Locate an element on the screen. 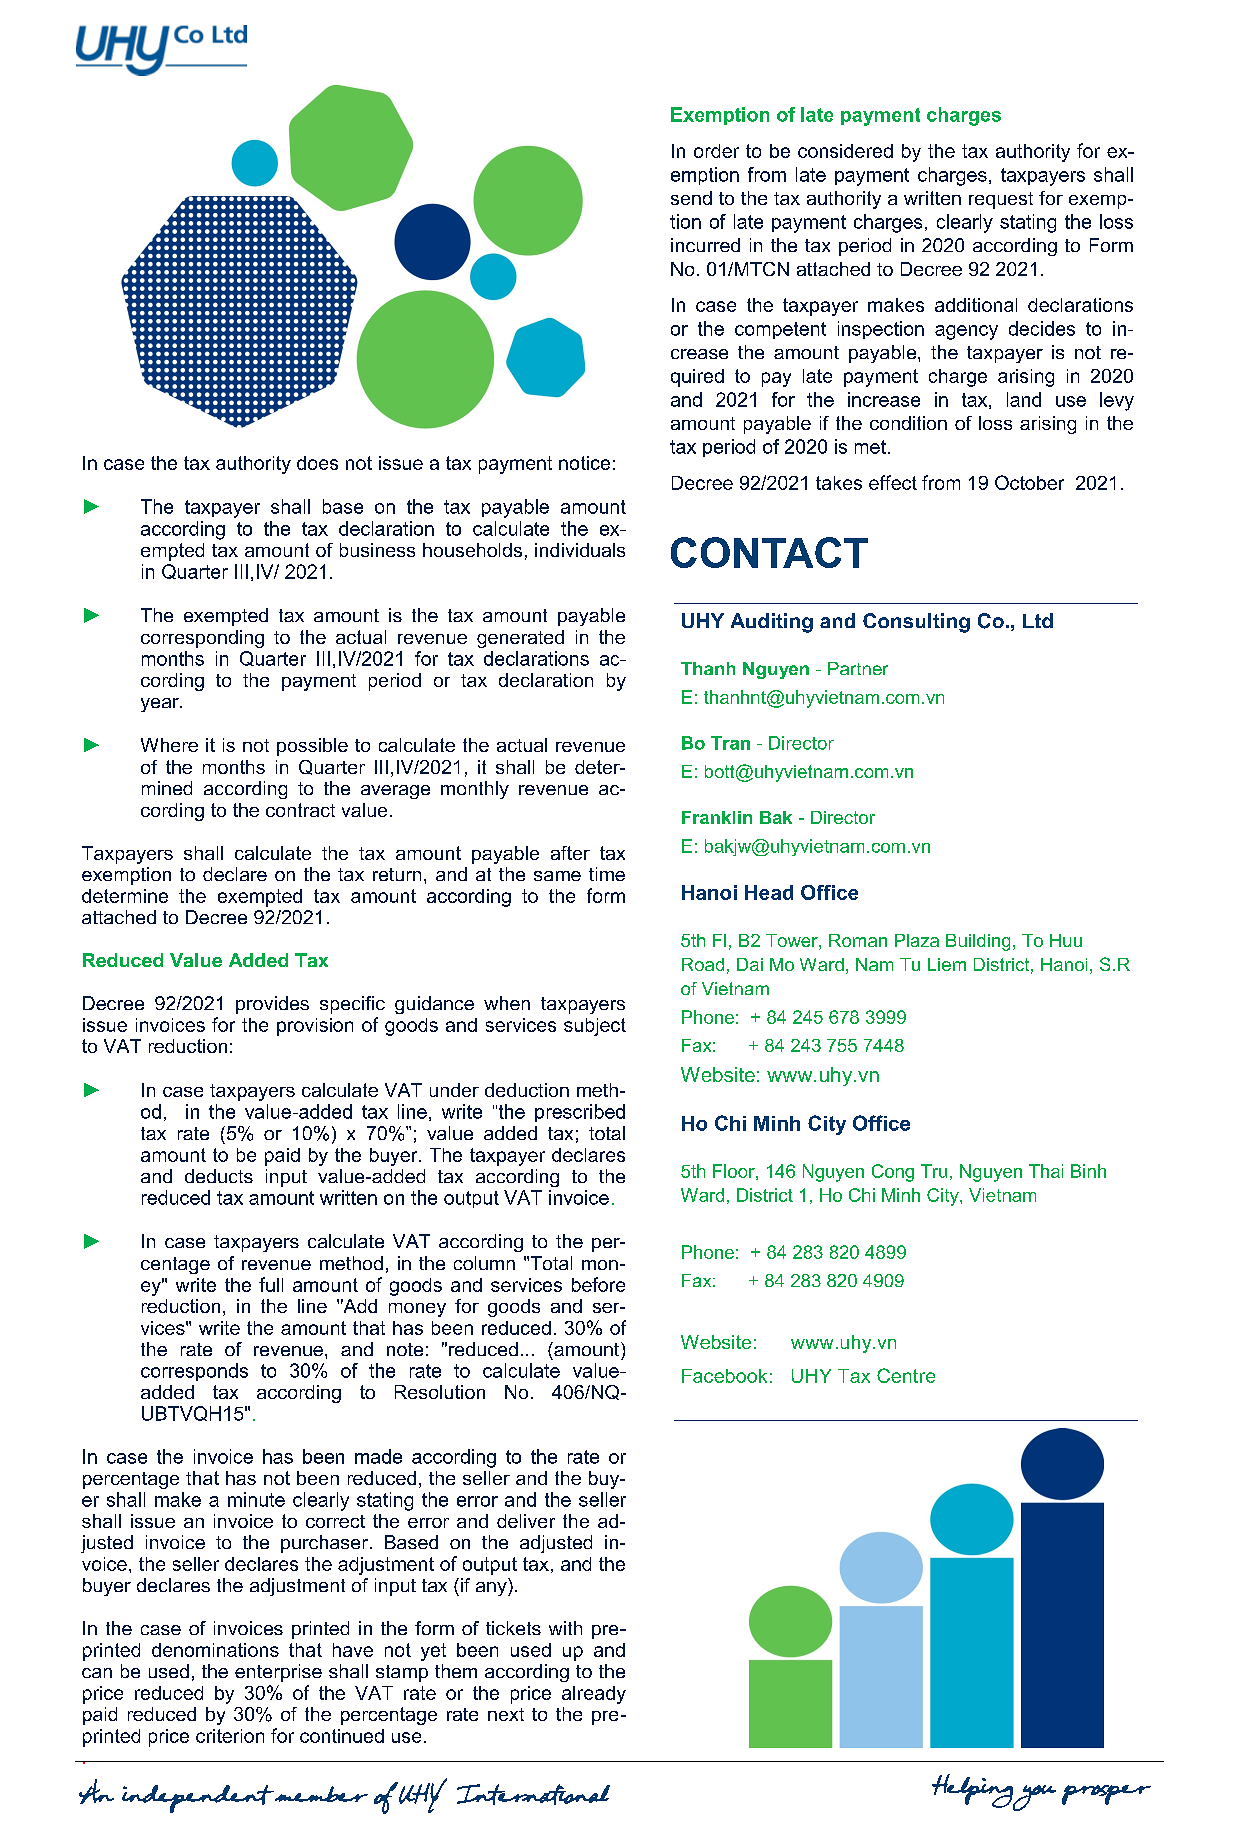  deducts is located at coordinates (219, 1176).
